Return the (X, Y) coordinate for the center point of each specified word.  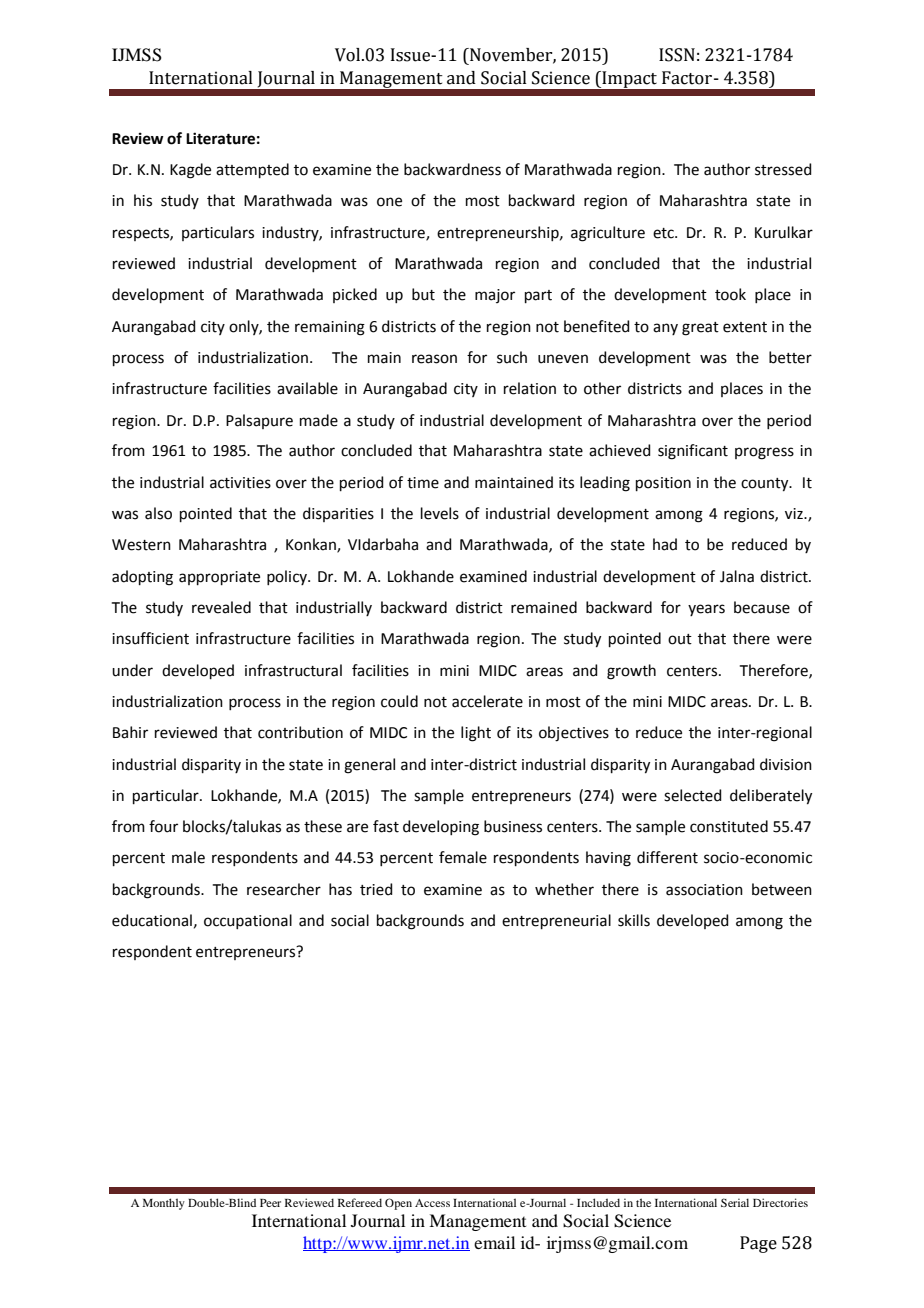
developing (441, 828)
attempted (252, 170)
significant (693, 452)
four (163, 826)
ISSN (677, 55)
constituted (729, 826)
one (389, 202)
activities (240, 483)
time (423, 483)
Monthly (164, 1204)
